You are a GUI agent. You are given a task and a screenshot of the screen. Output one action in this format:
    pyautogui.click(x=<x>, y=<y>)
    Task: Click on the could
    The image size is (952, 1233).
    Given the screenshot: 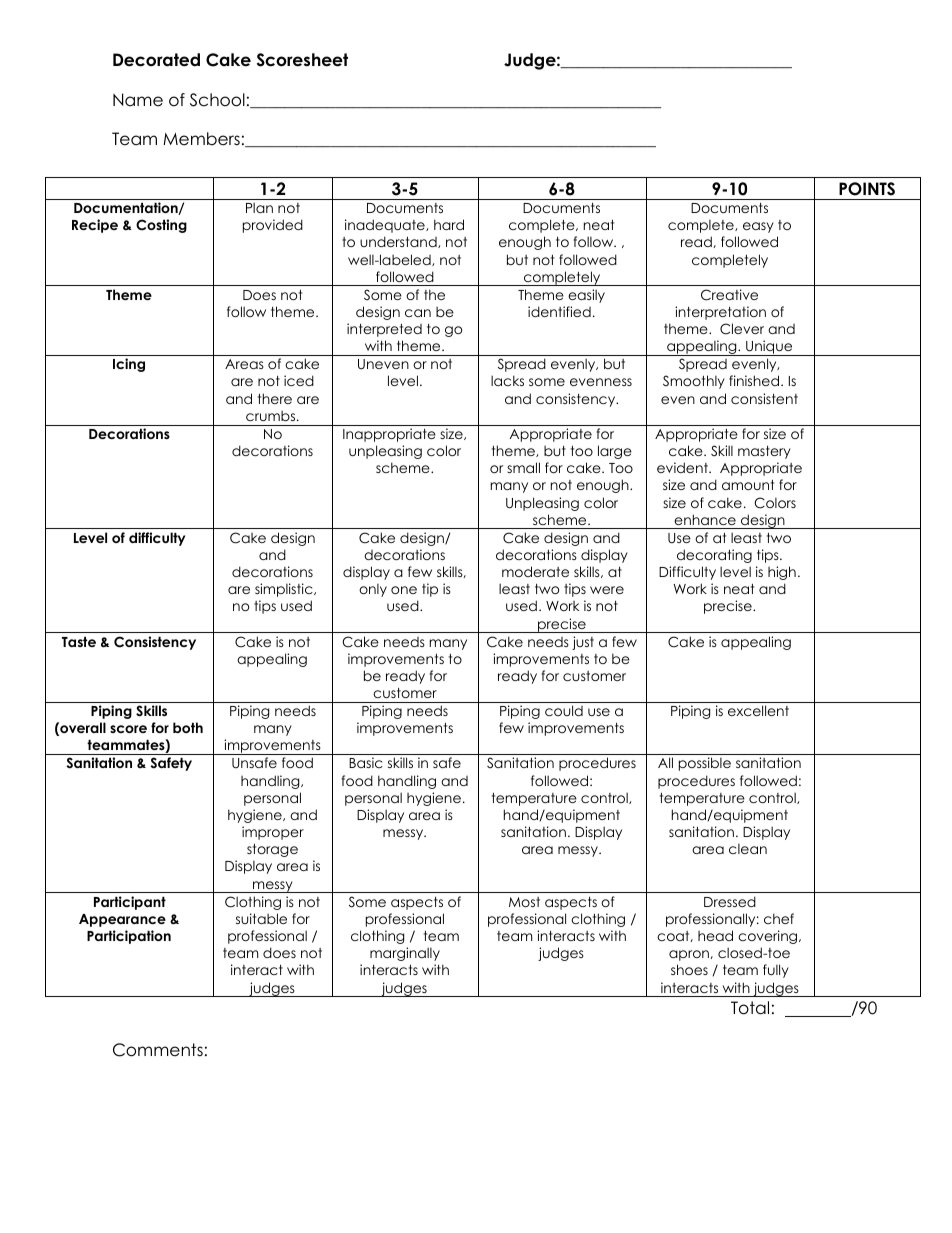 What is the action you would take?
    pyautogui.click(x=564, y=710)
